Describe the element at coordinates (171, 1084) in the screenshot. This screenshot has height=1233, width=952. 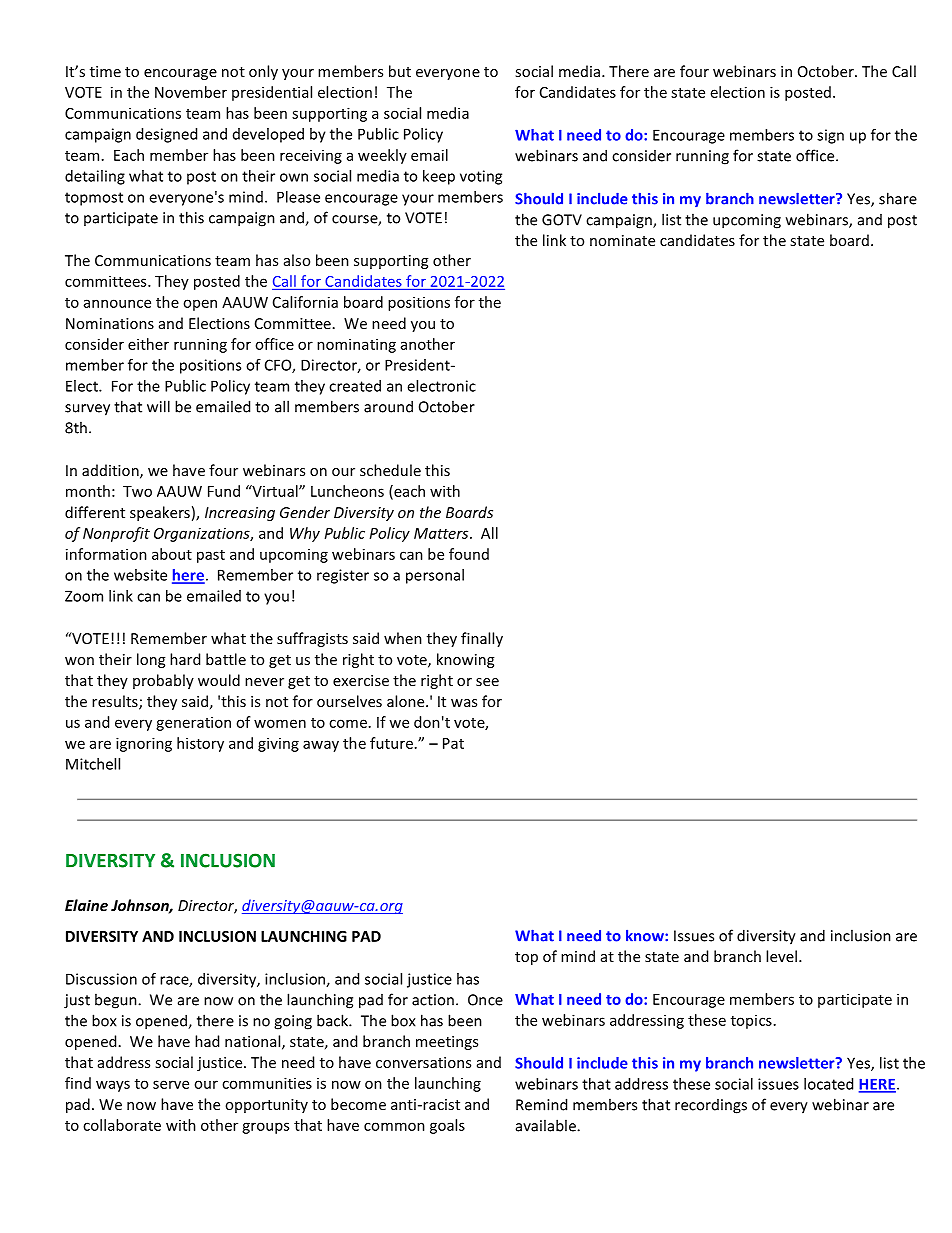
I see `serve` at that location.
